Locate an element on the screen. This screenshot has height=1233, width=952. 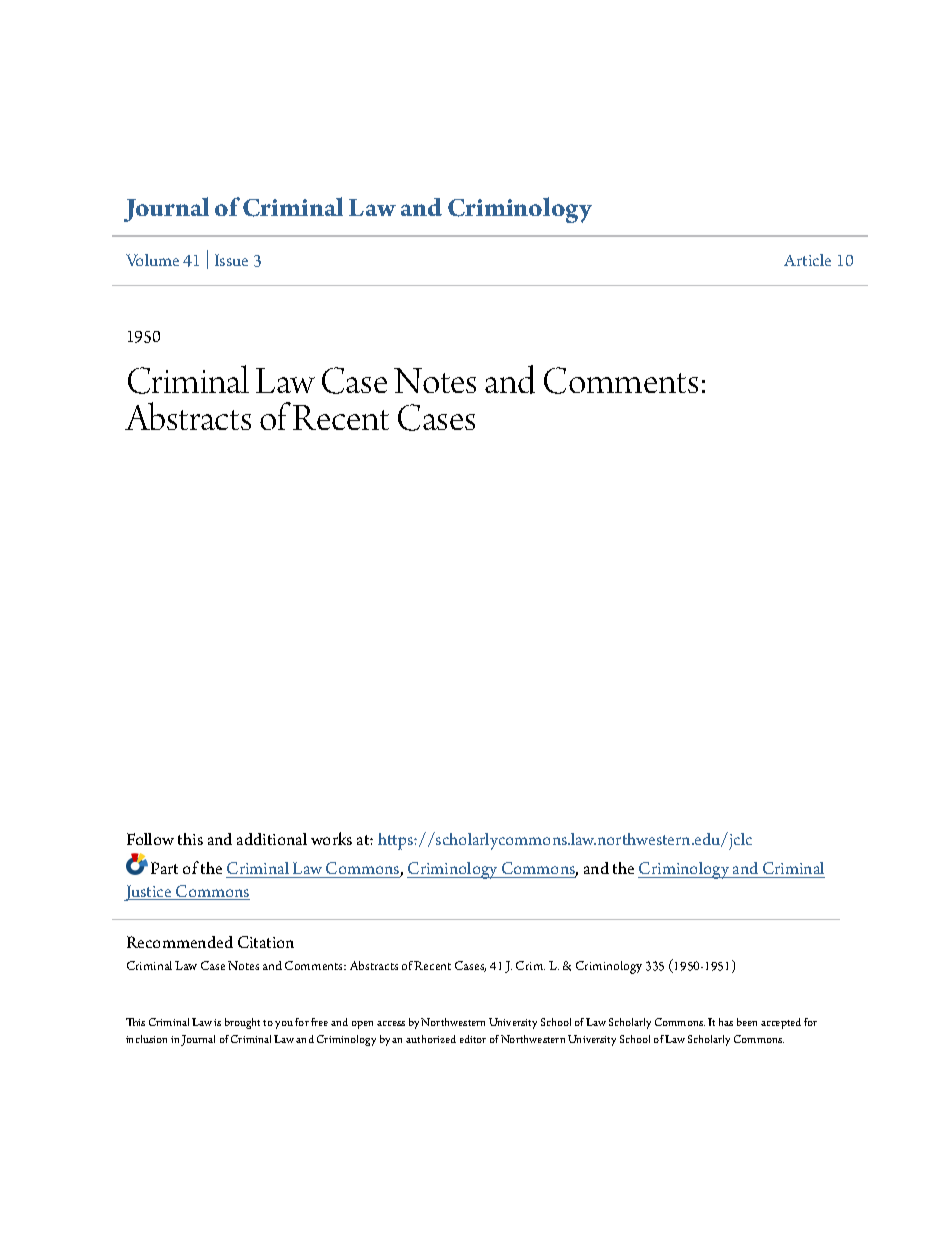
Volume is located at coordinates (152, 260).
